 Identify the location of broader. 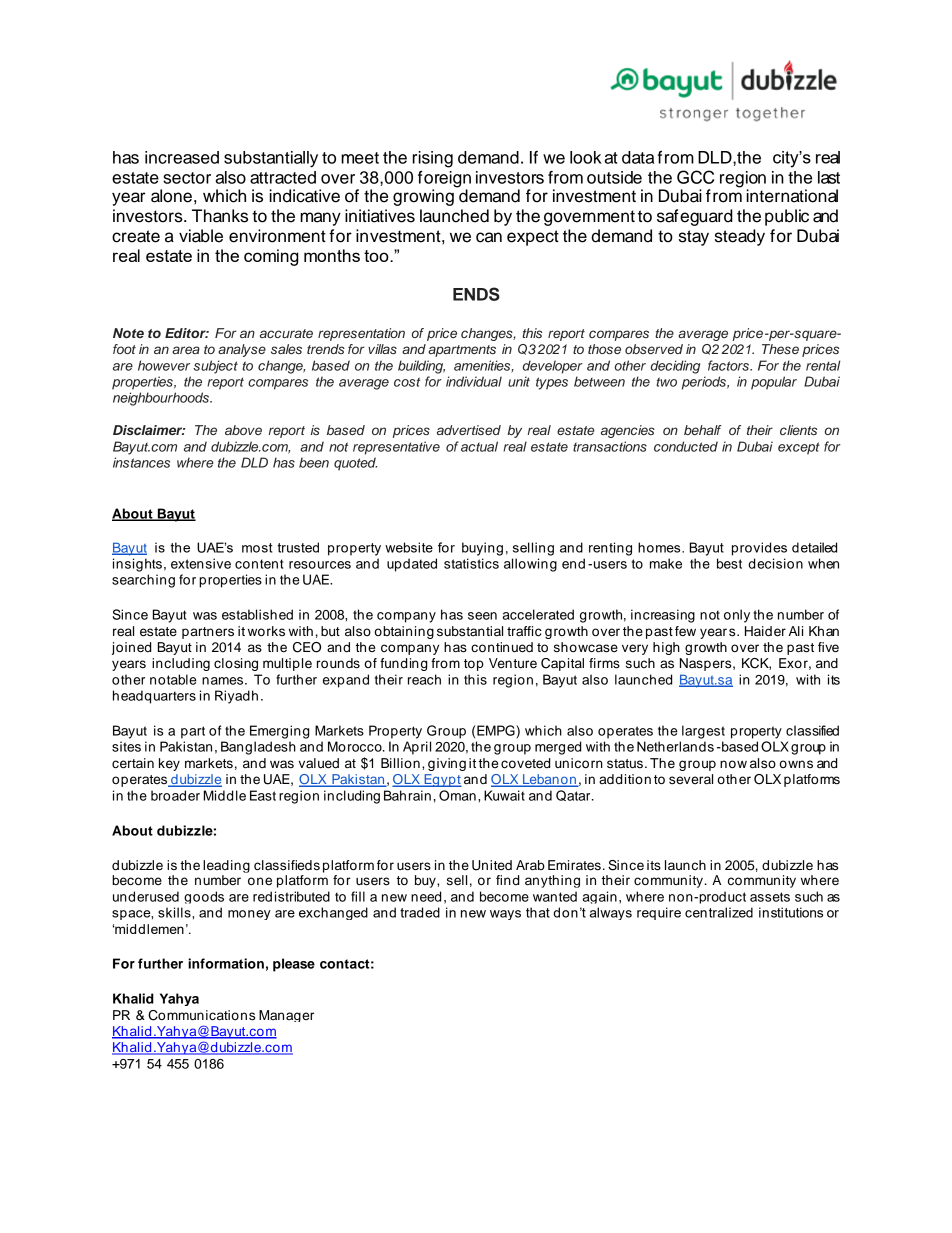
(175, 795).
